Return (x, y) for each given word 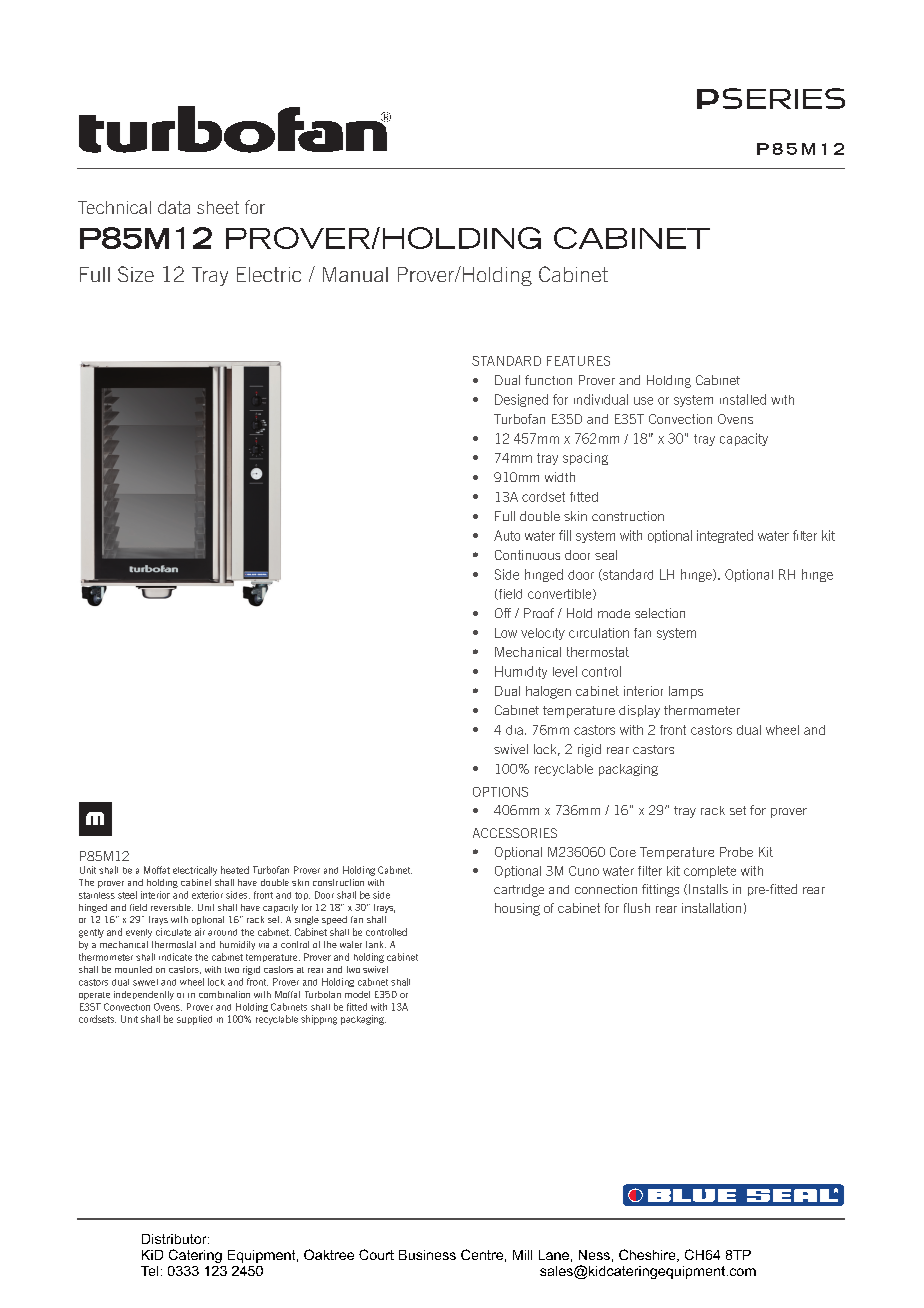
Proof (539, 613)
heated (235, 870)
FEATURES (578, 361)
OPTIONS (500, 792)
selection (660, 613)
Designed (521, 400)
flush (637, 908)
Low (506, 633)
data (174, 207)
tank (376, 944)
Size (136, 274)
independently (144, 995)
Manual (355, 274)
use (643, 401)
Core (623, 852)
